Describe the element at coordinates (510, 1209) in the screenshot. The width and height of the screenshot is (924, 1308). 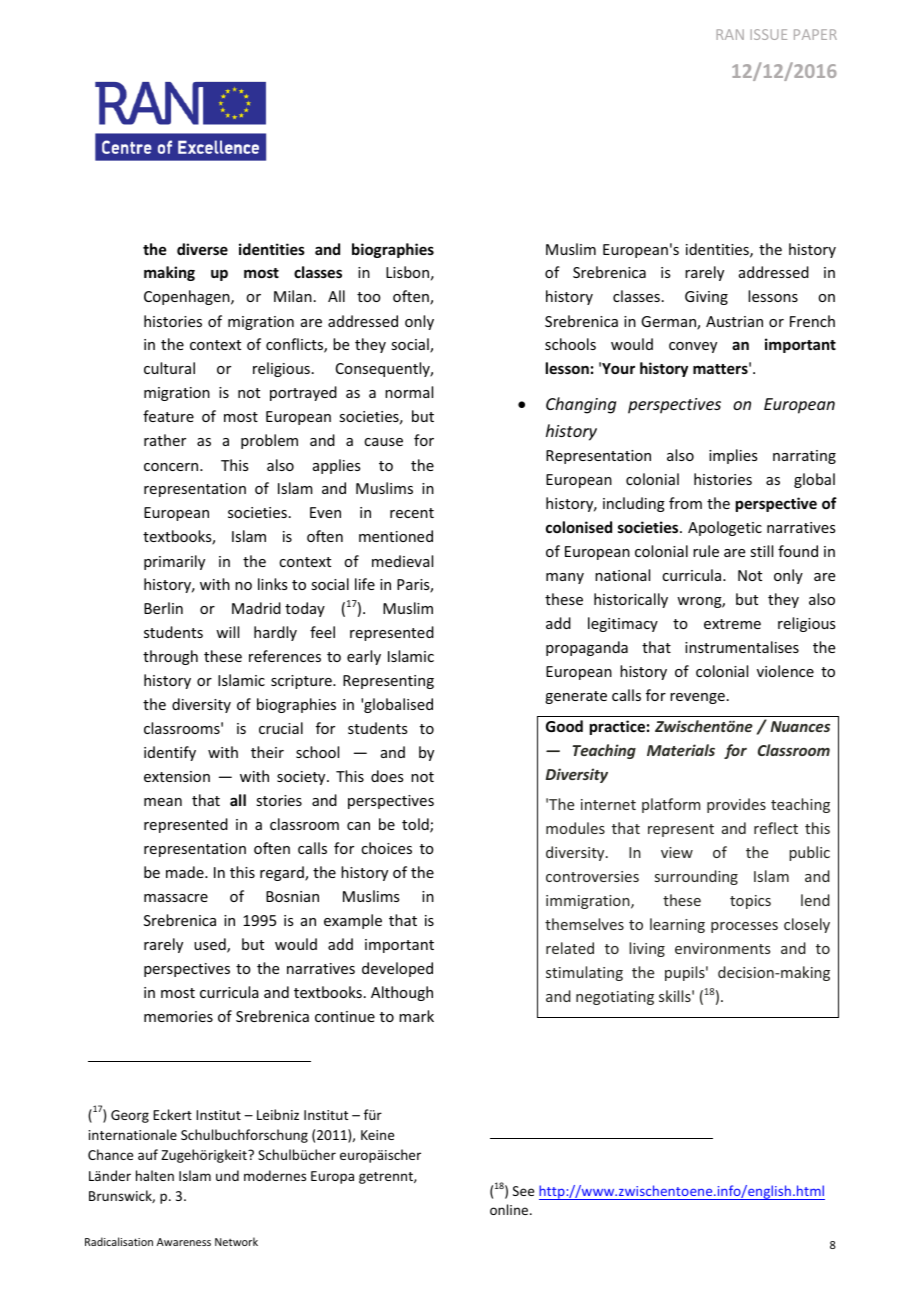
I see `online` at that location.
